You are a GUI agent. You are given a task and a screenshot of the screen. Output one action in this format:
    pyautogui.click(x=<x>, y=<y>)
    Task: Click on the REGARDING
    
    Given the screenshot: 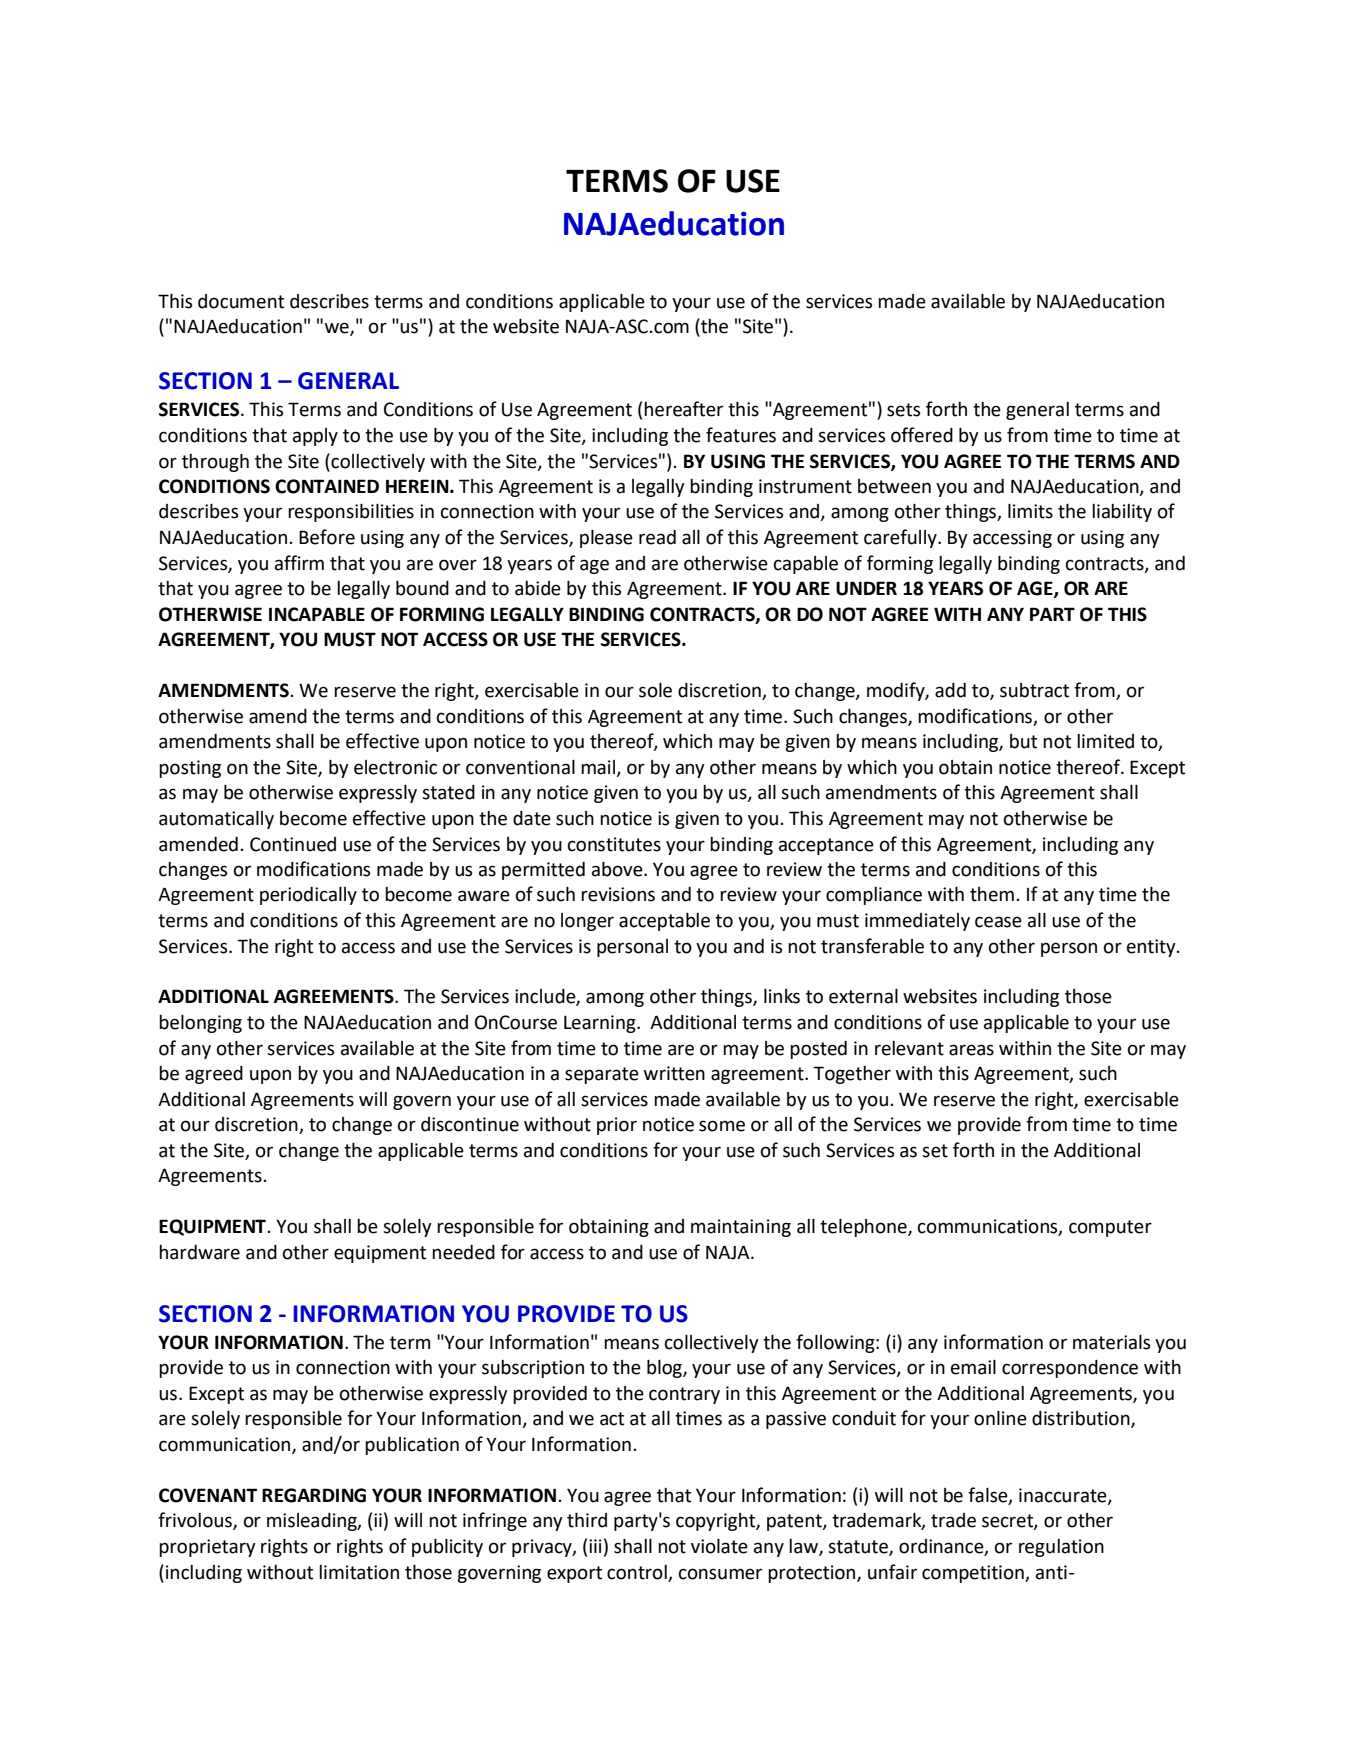 What is the action you would take?
    pyautogui.click(x=314, y=1495)
